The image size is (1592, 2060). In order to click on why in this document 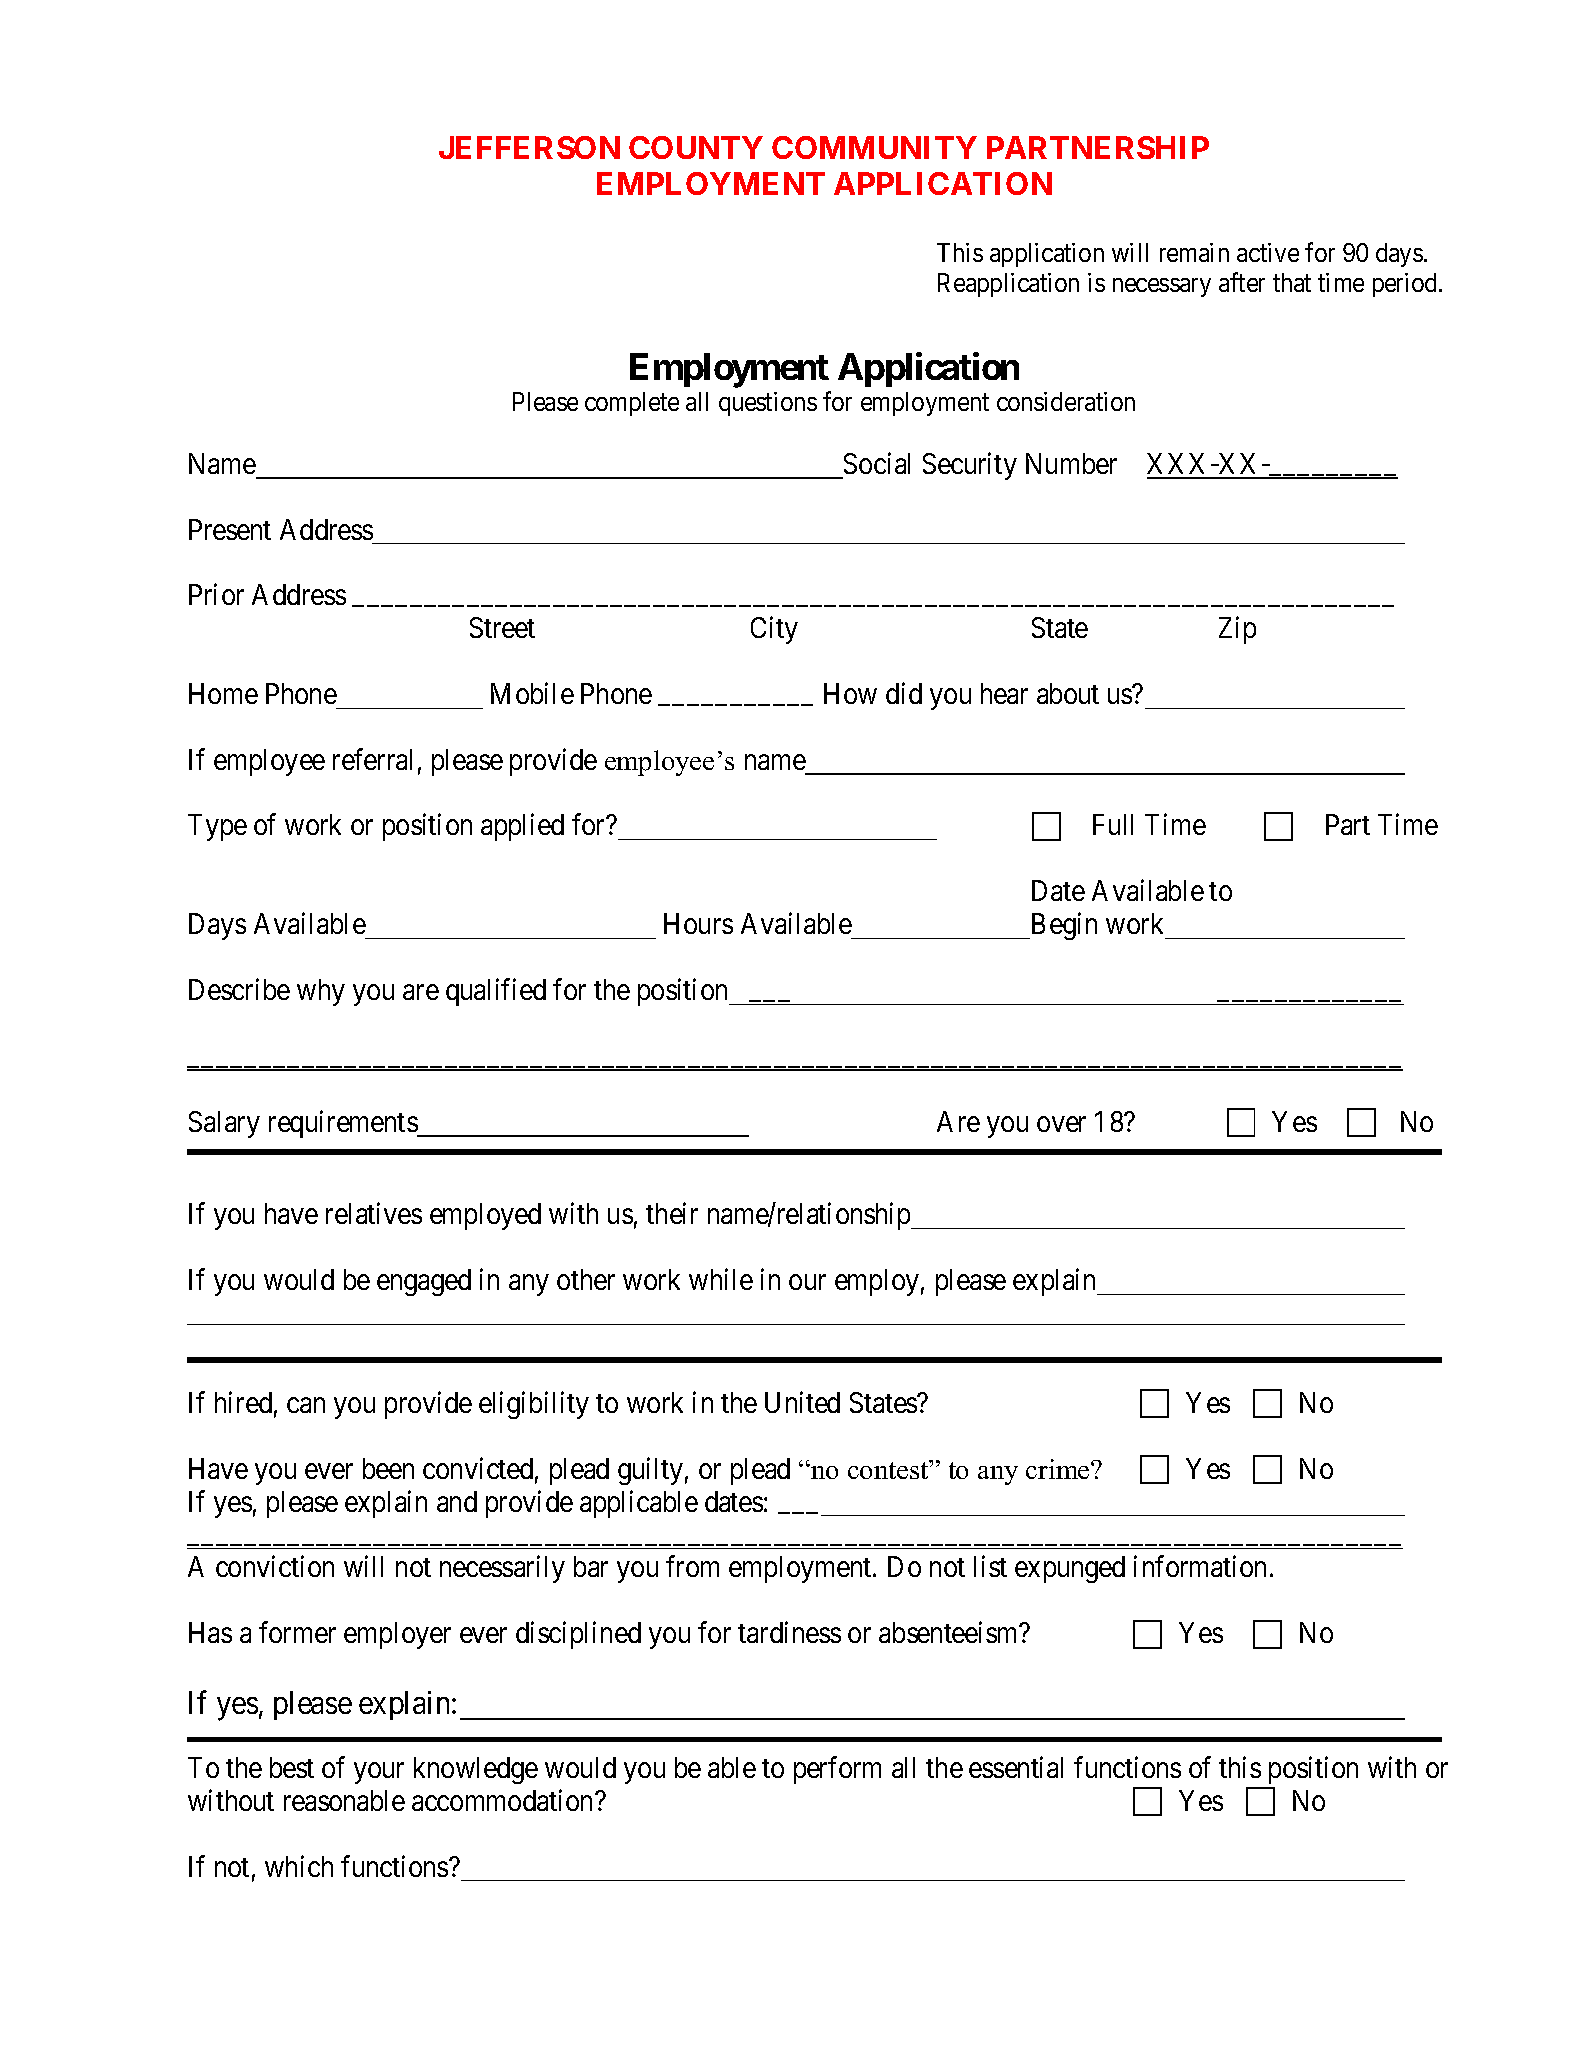, I will do `click(321, 992)`.
